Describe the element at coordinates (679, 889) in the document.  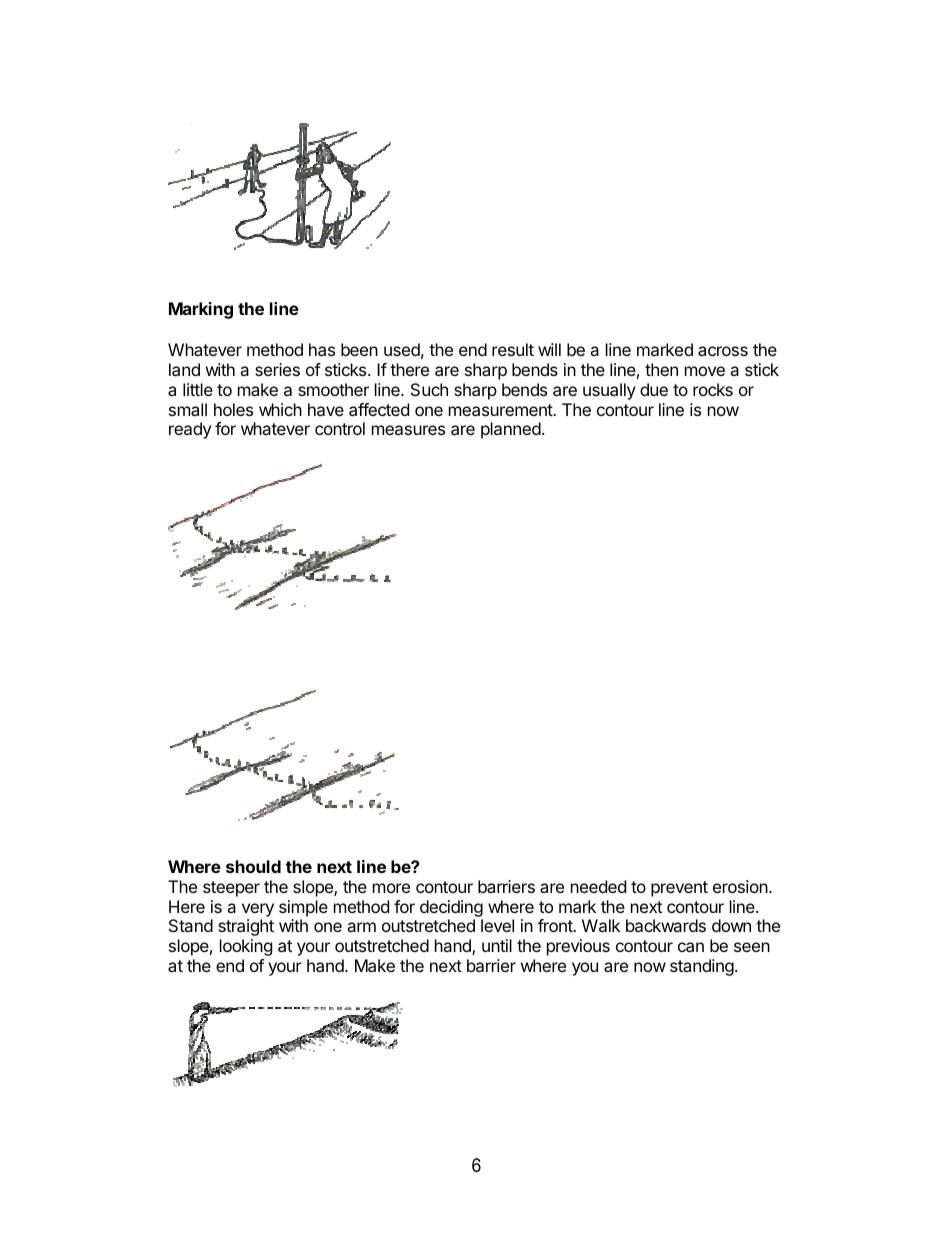
I see `prevent` at that location.
